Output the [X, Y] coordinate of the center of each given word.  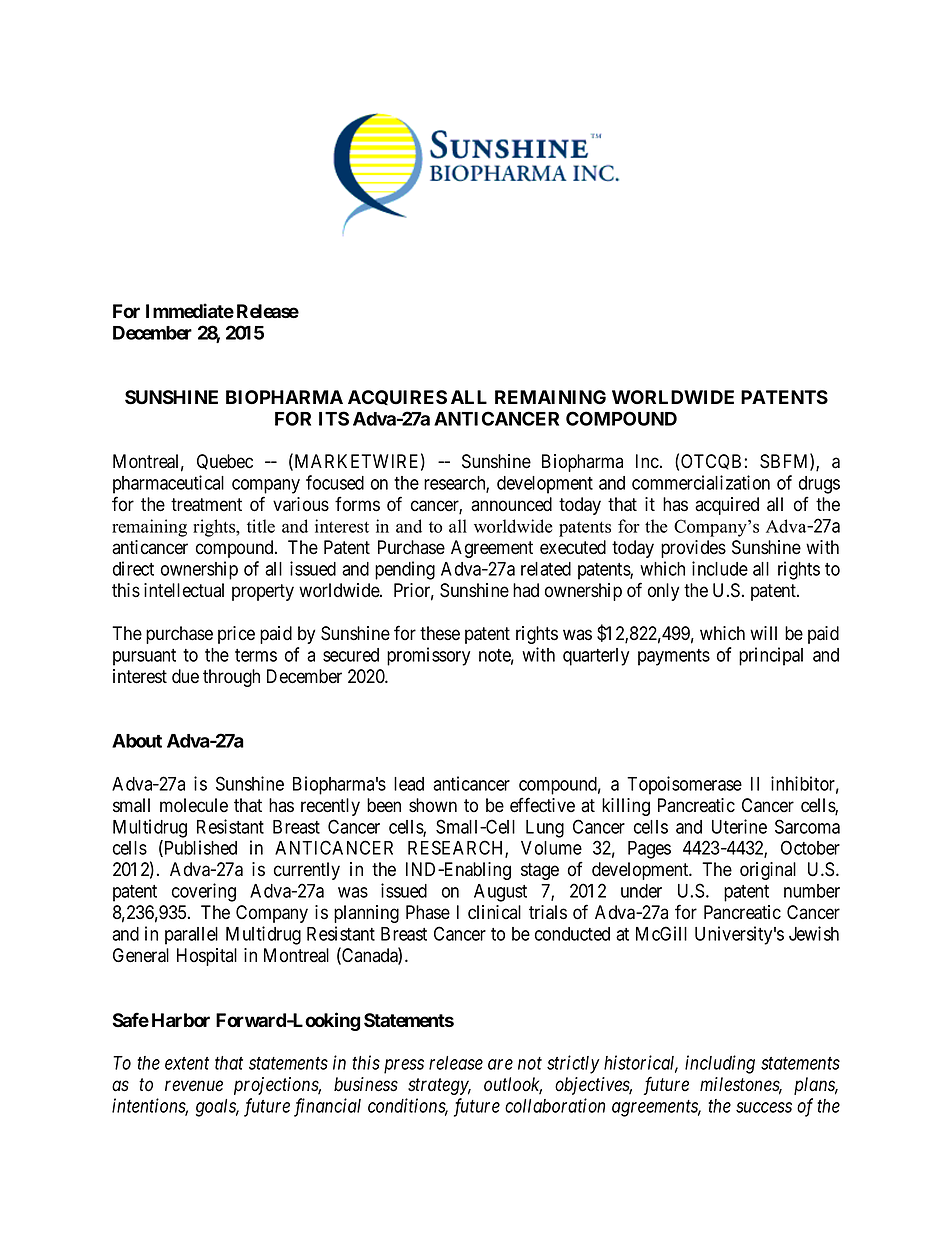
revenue [194, 1086]
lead [409, 784]
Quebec [225, 462]
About [137, 741]
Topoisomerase [684, 785]
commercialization [701, 482]
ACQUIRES [397, 397]
